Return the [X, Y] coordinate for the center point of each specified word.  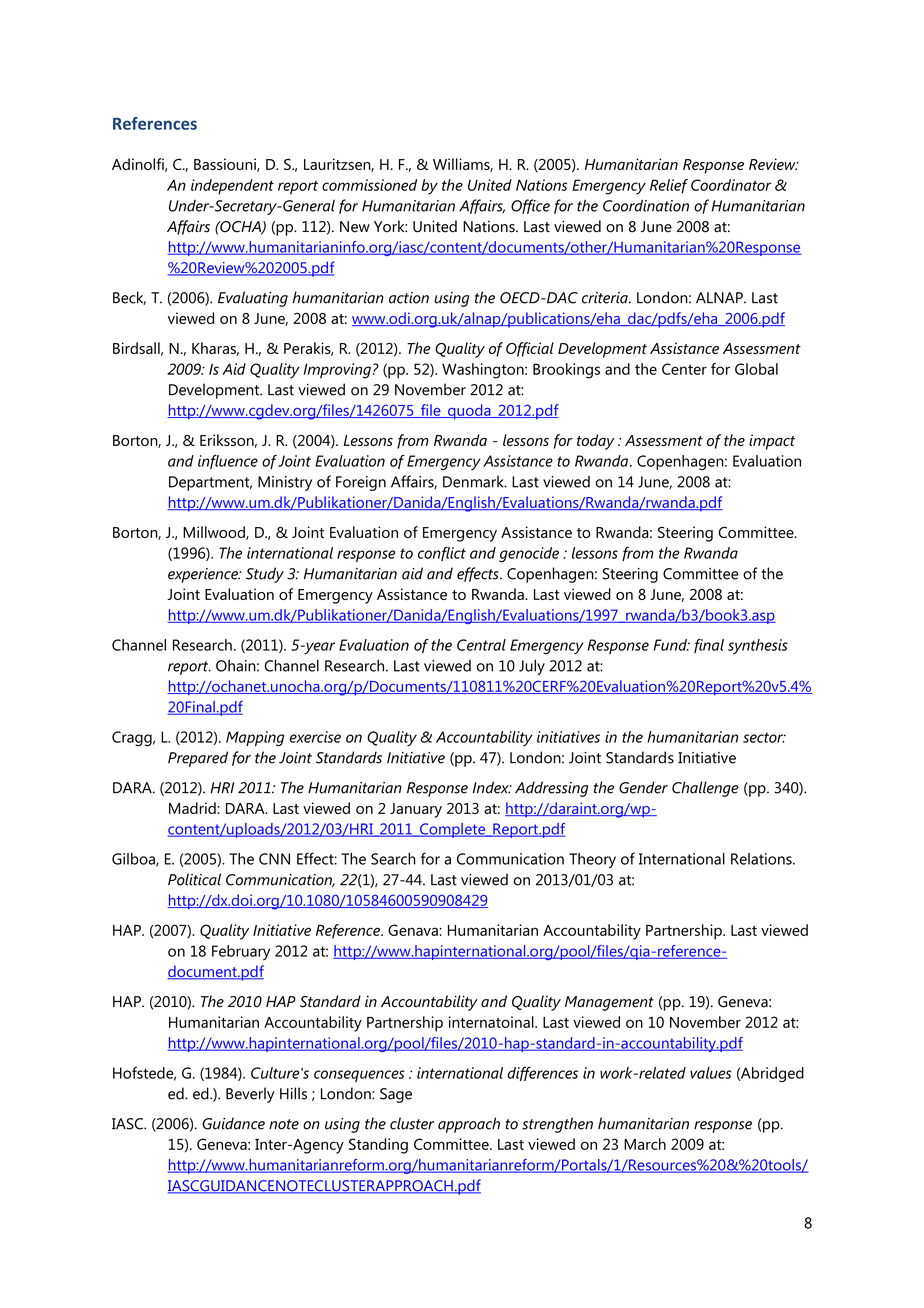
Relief [669, 186]
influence [228, 462]
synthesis [758, 646]
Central [481, 645]
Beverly [250, 1095]
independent [232, 187]
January [416, 810]
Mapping [255, 738]
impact [772, 442]
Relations [762, 859]
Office [530, 206]
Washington [484, 371]
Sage [396, 1095]
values [710, 1073]
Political [194, 879]
